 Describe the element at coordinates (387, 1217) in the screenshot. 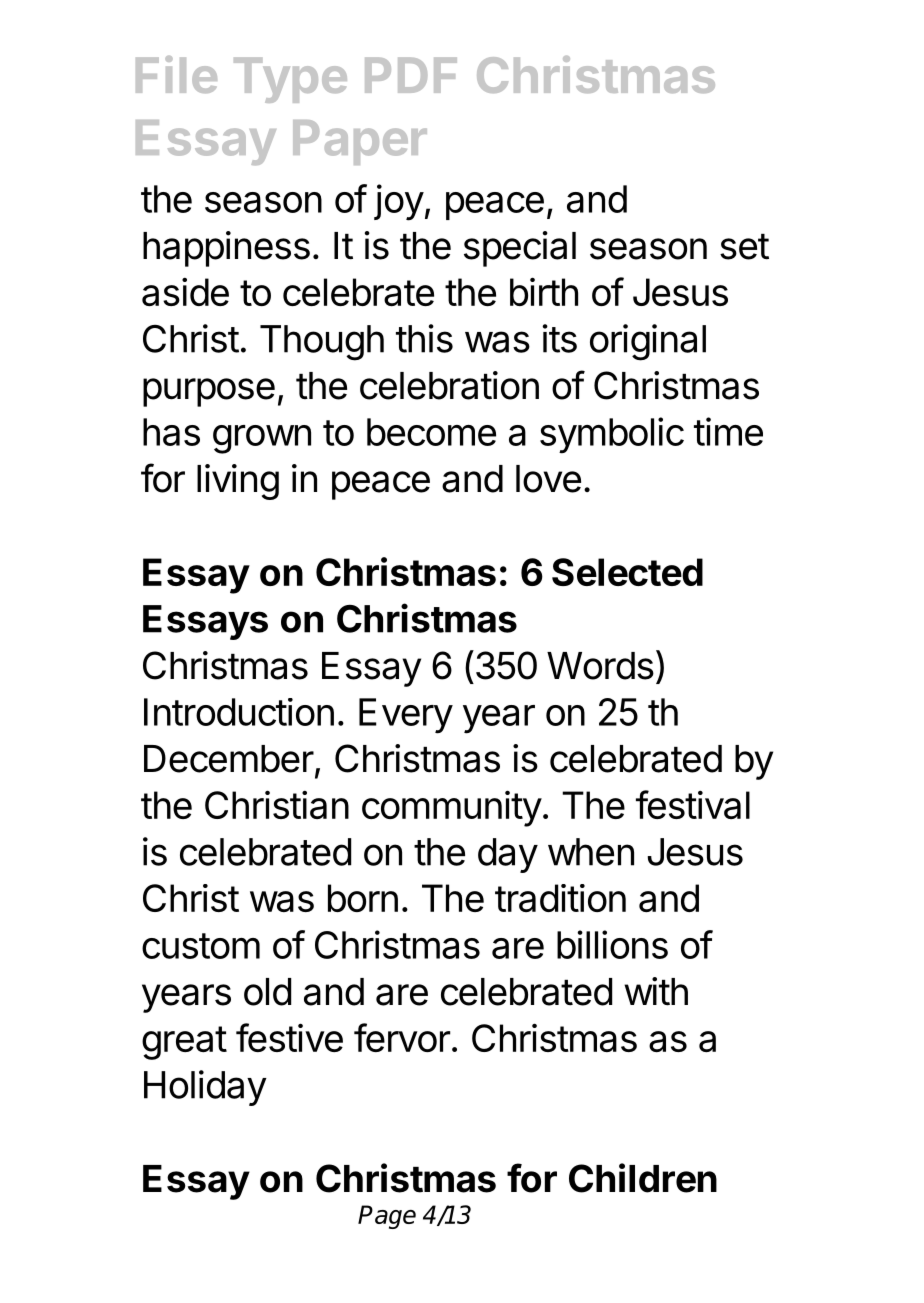

I see `Page` at that location.
